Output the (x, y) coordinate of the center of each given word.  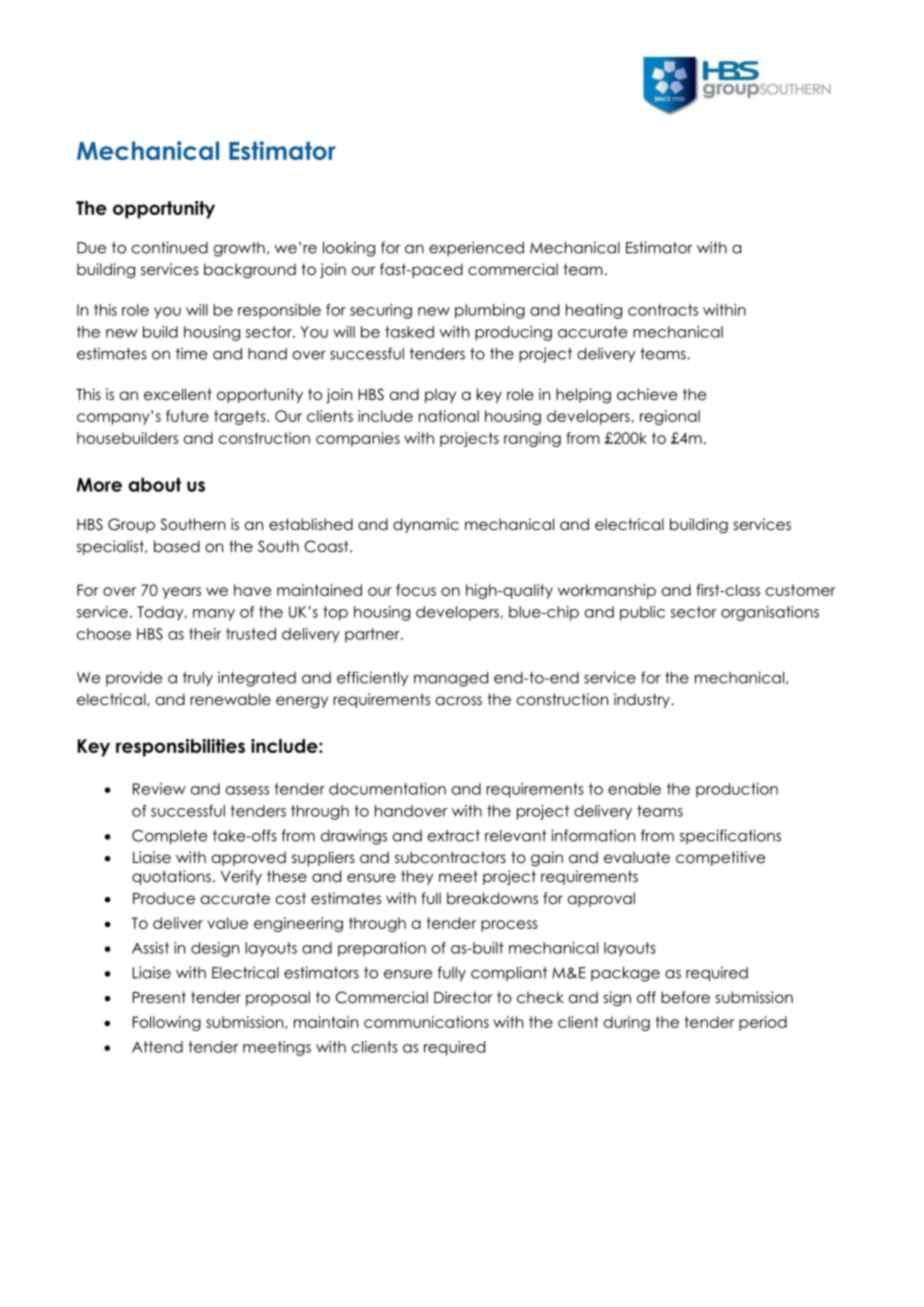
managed (451, 679)
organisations (770, 613)
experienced (476, 248)
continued (170, 247)
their (205, 634)
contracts (663, 310)
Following (167, 1023)
